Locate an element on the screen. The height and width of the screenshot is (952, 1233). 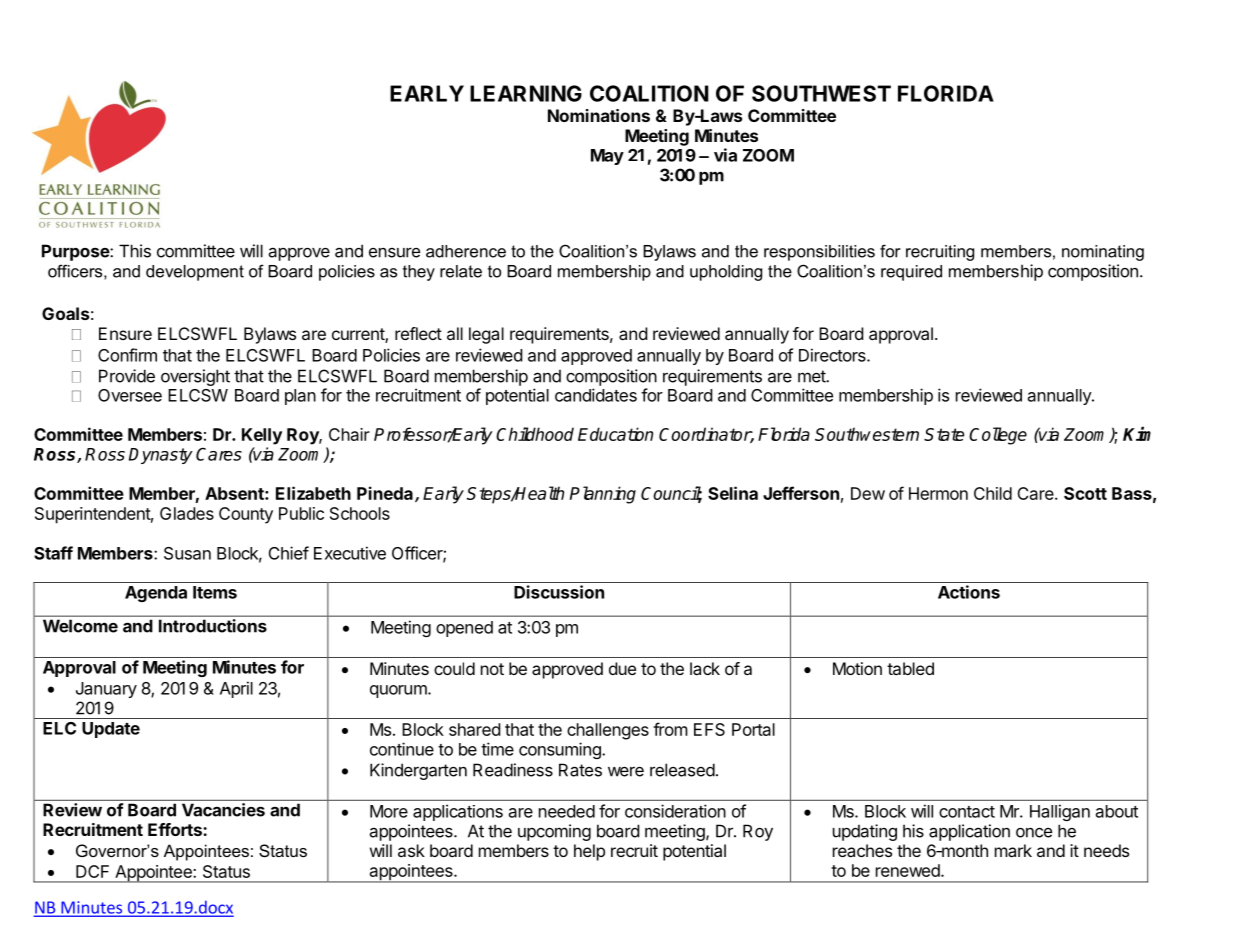
required is located at coordinates (911, 273).
